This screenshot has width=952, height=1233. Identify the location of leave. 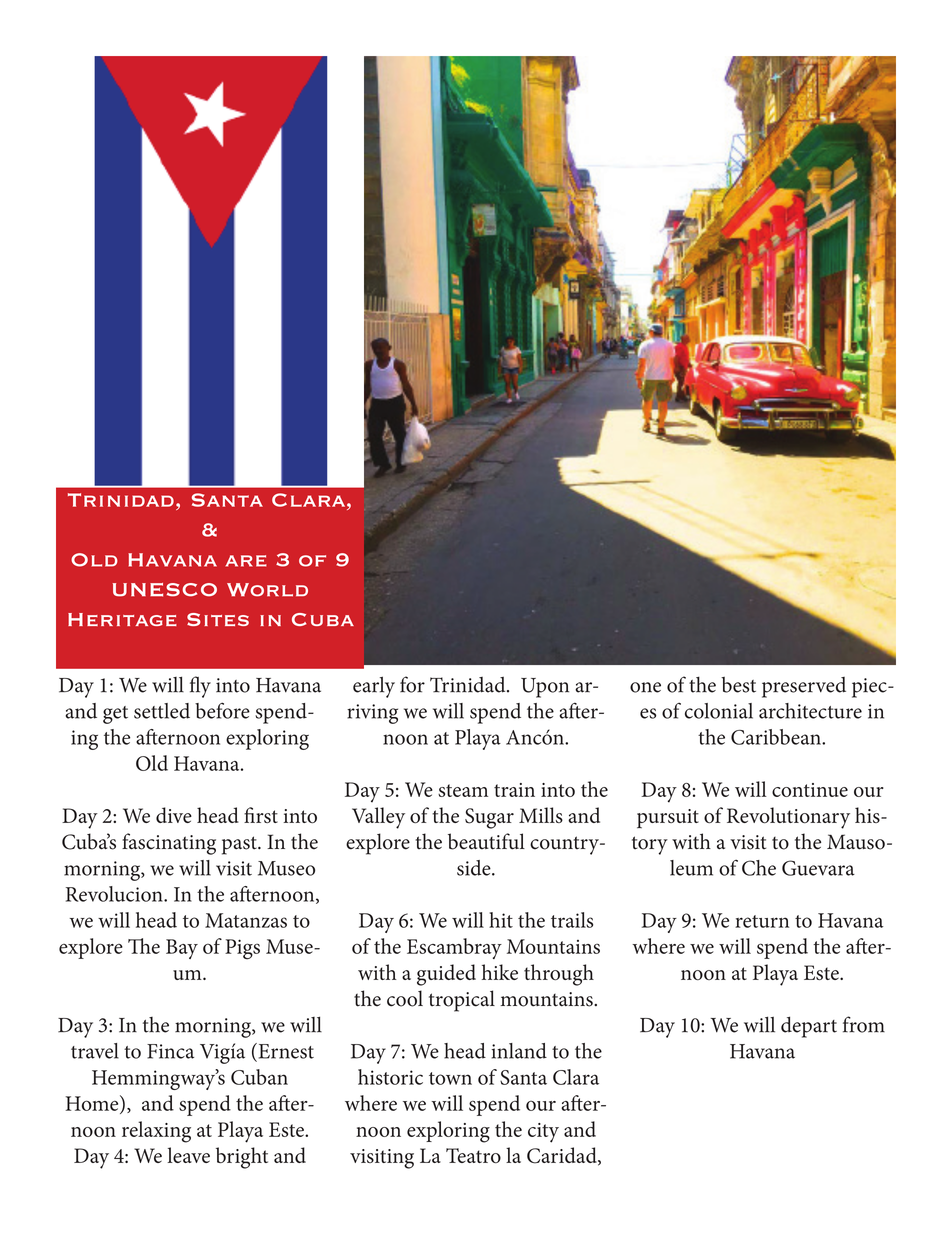
(188, 1155).
